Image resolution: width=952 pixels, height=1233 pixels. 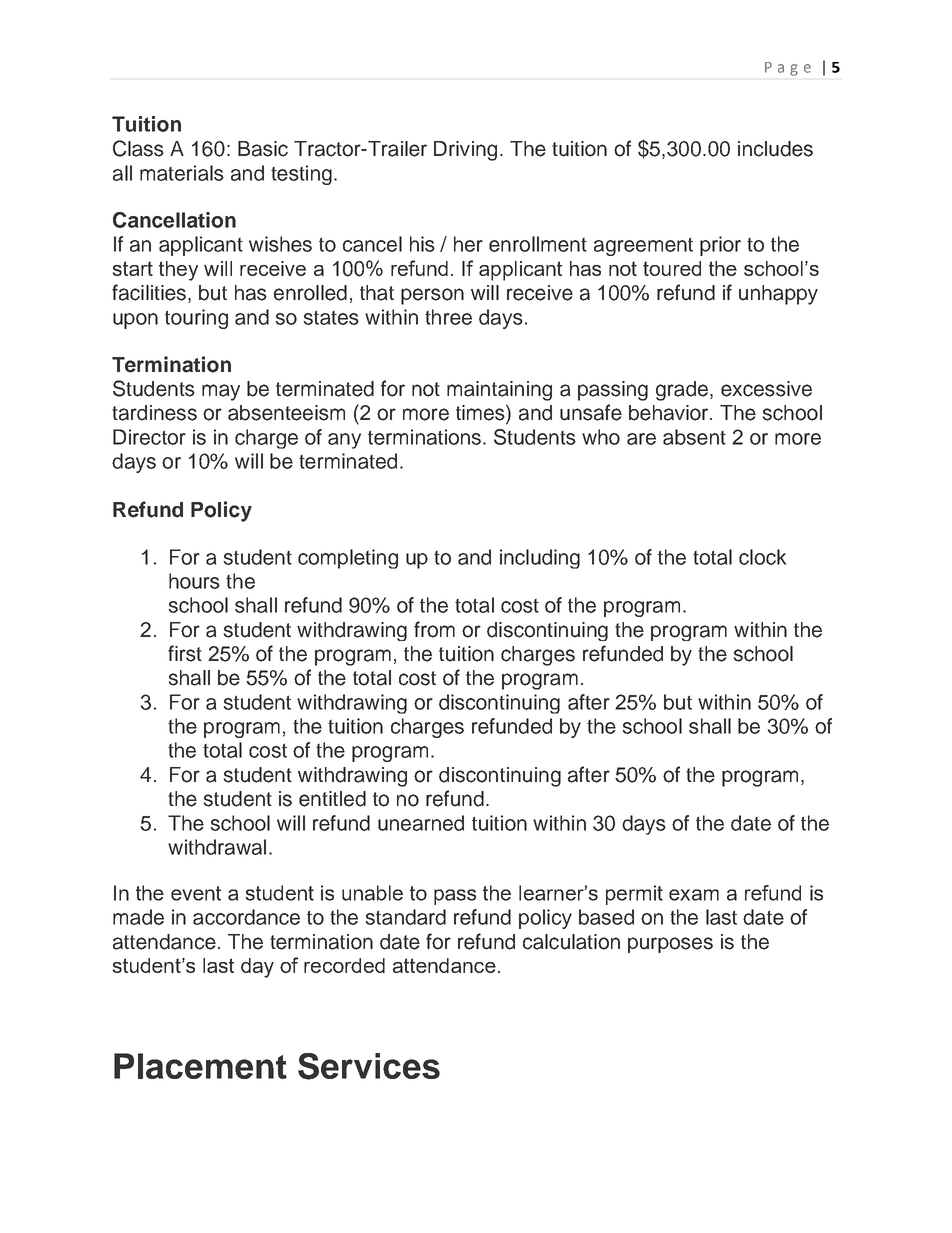 I want to click on includes, so click(x=775, y=149).
